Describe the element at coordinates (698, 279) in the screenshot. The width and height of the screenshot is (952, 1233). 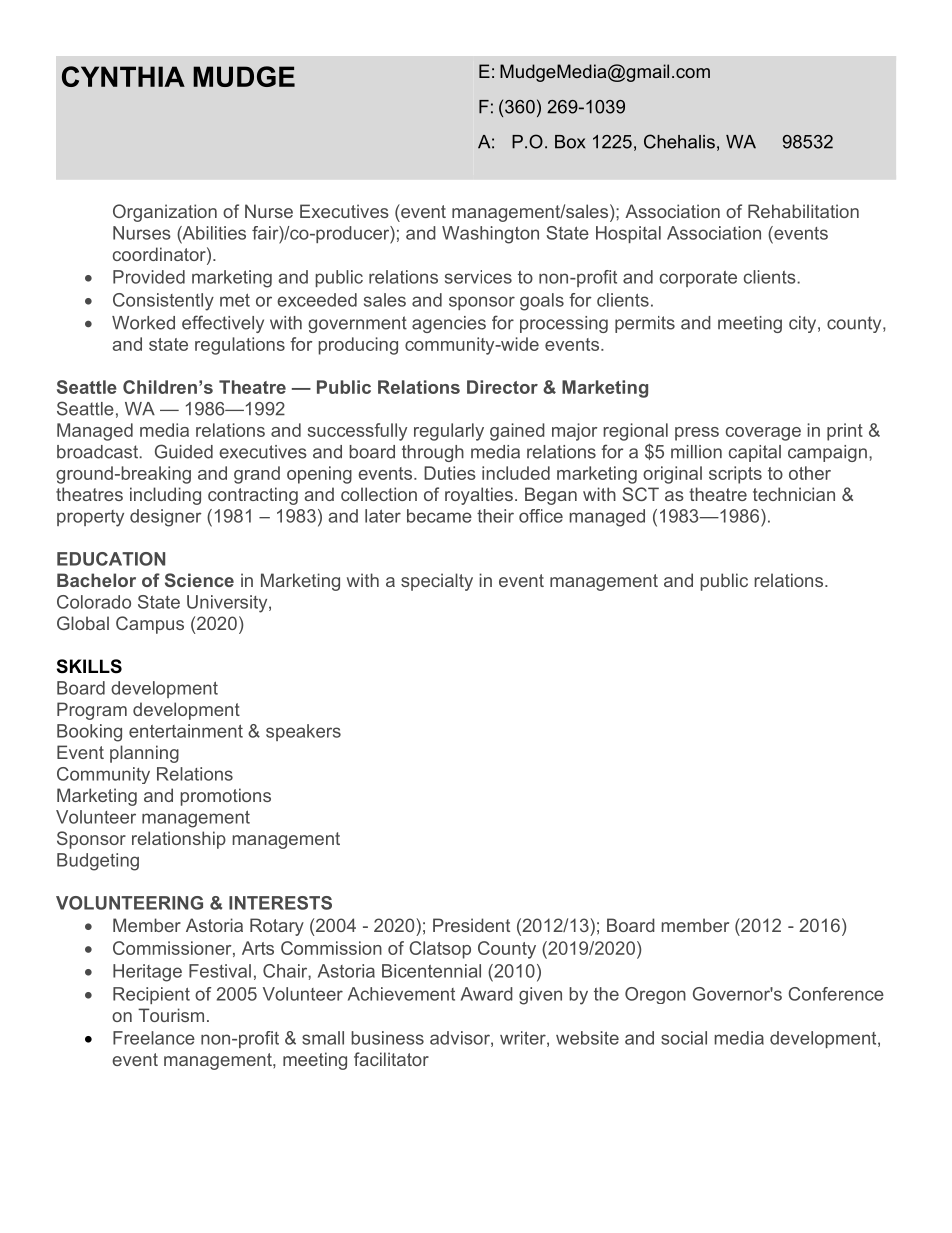
I see `corporate` at that location.
